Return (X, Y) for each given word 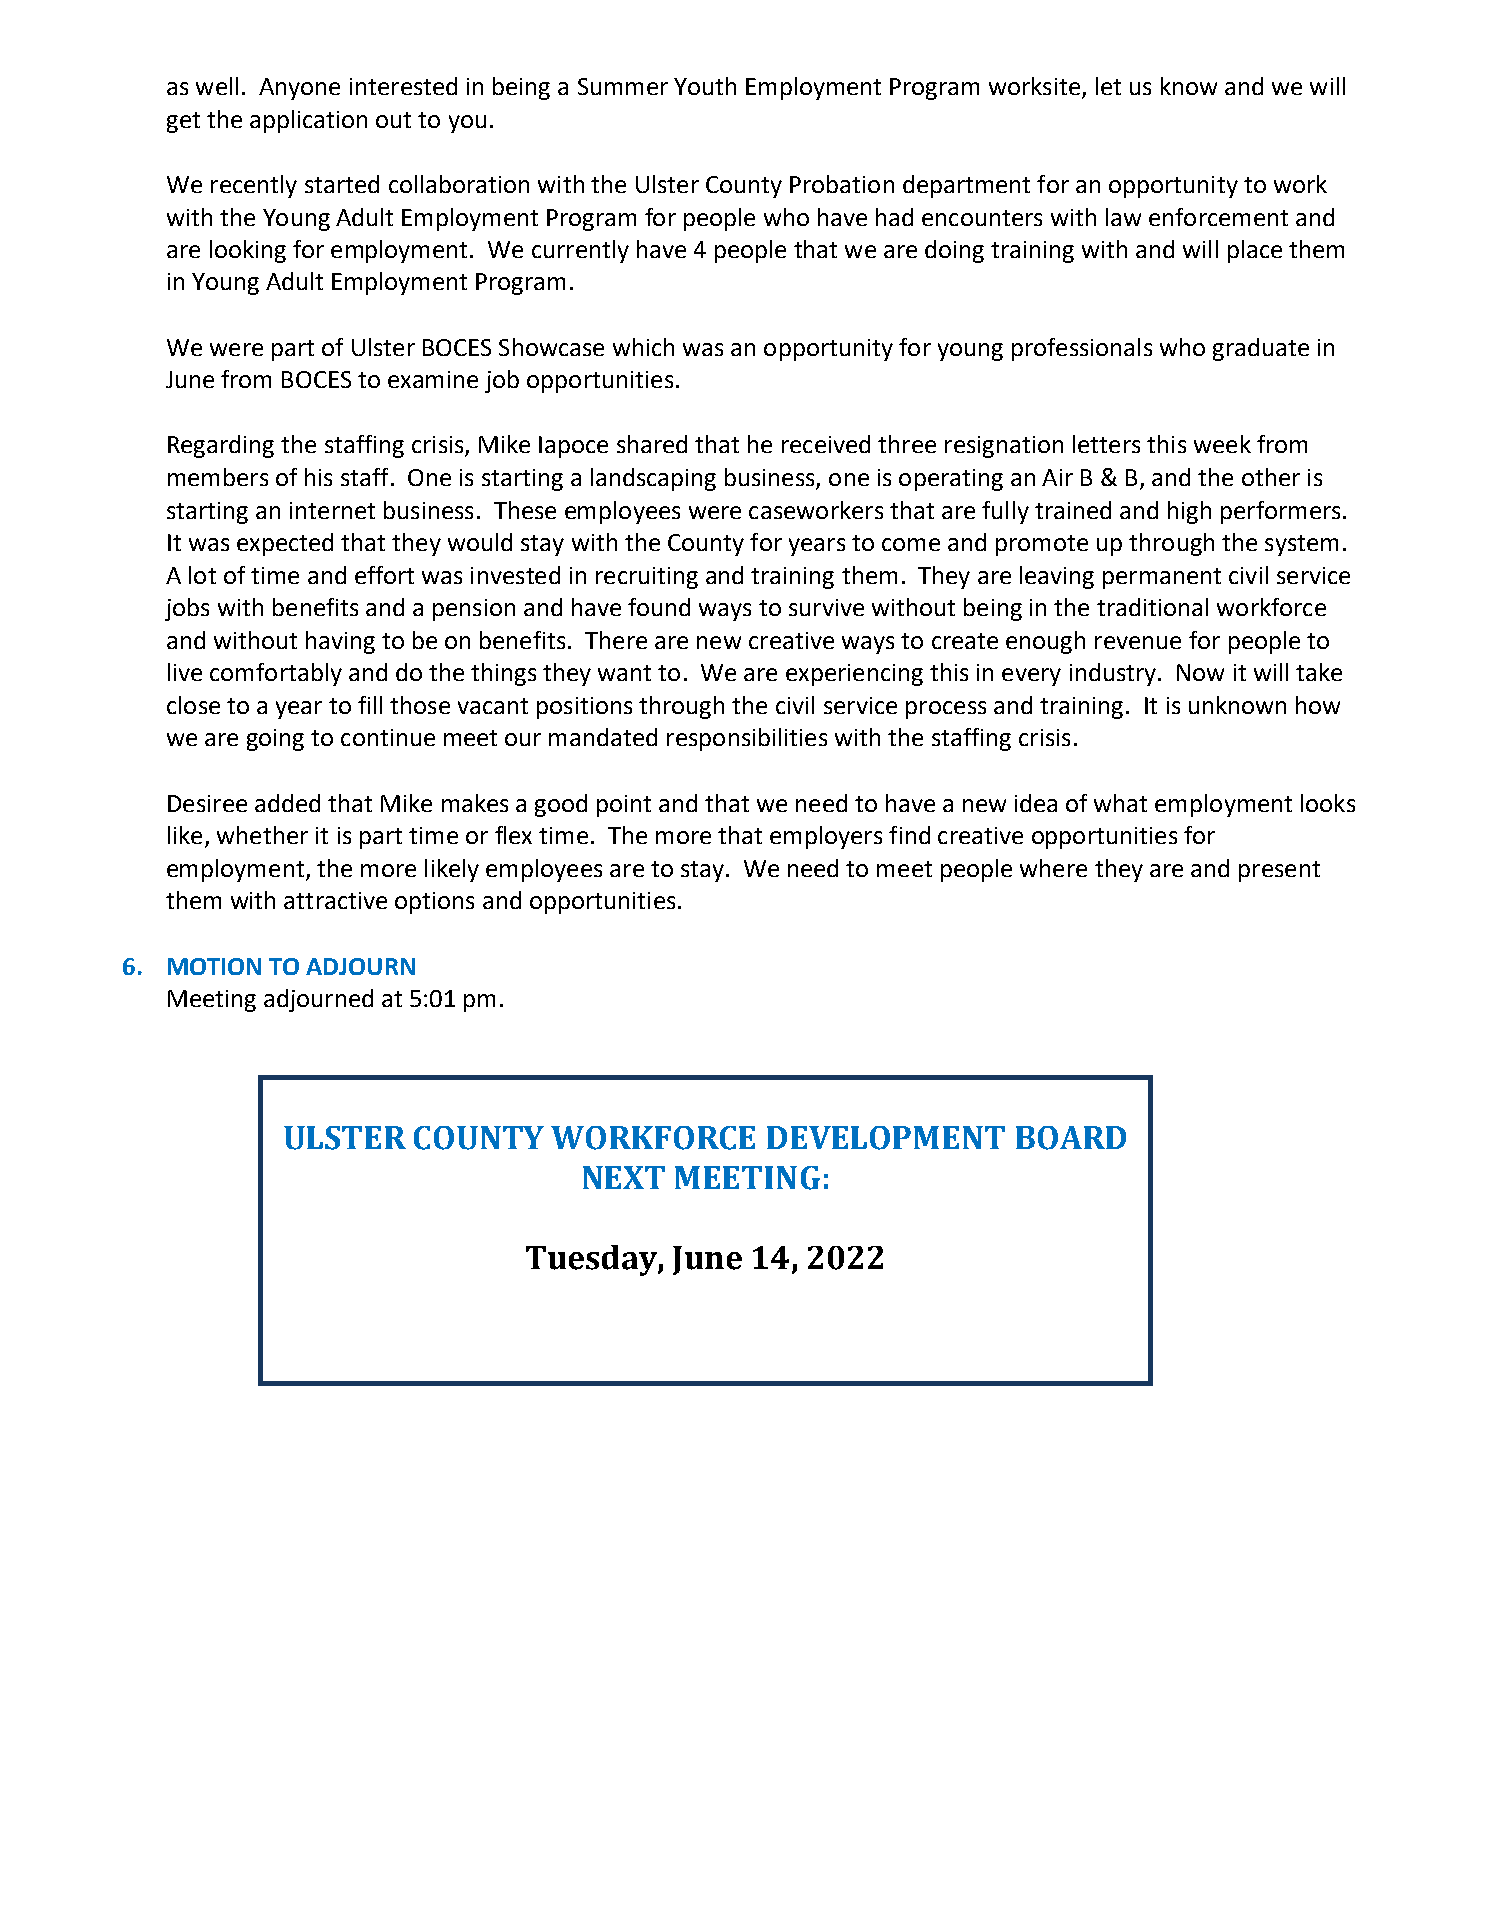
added (287, 803)
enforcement (1218, 217)
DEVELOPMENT (886, 1138)
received (826, 444)
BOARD (1071, 1138)
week (1222, 444)
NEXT (624, 1177)
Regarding (221, 446)
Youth (705, 86)
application (308, 121)
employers (826, 837)
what (1120, 803)
